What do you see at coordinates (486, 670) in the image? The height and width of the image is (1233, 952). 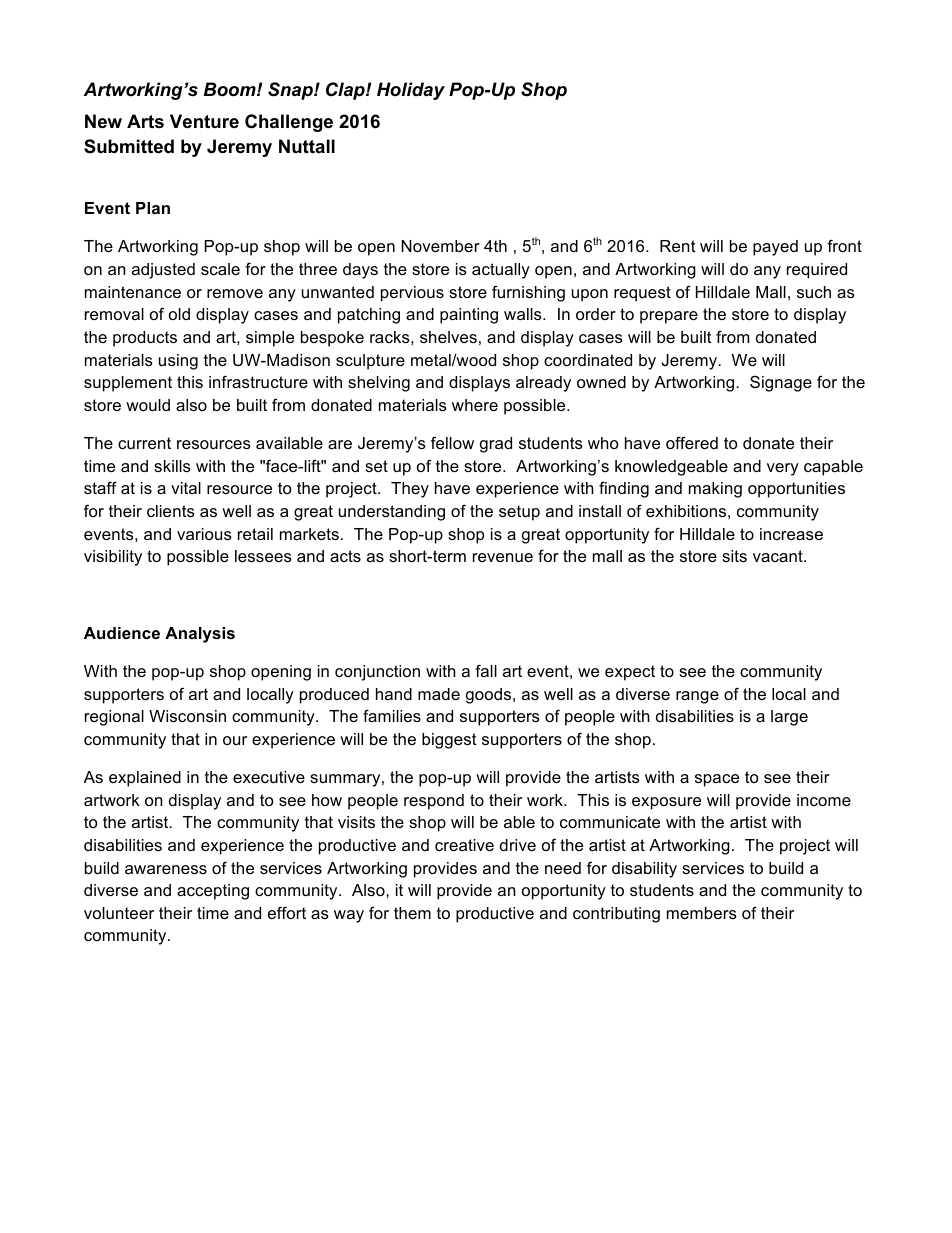 I see `fall` at bounding box center [486, 670].
